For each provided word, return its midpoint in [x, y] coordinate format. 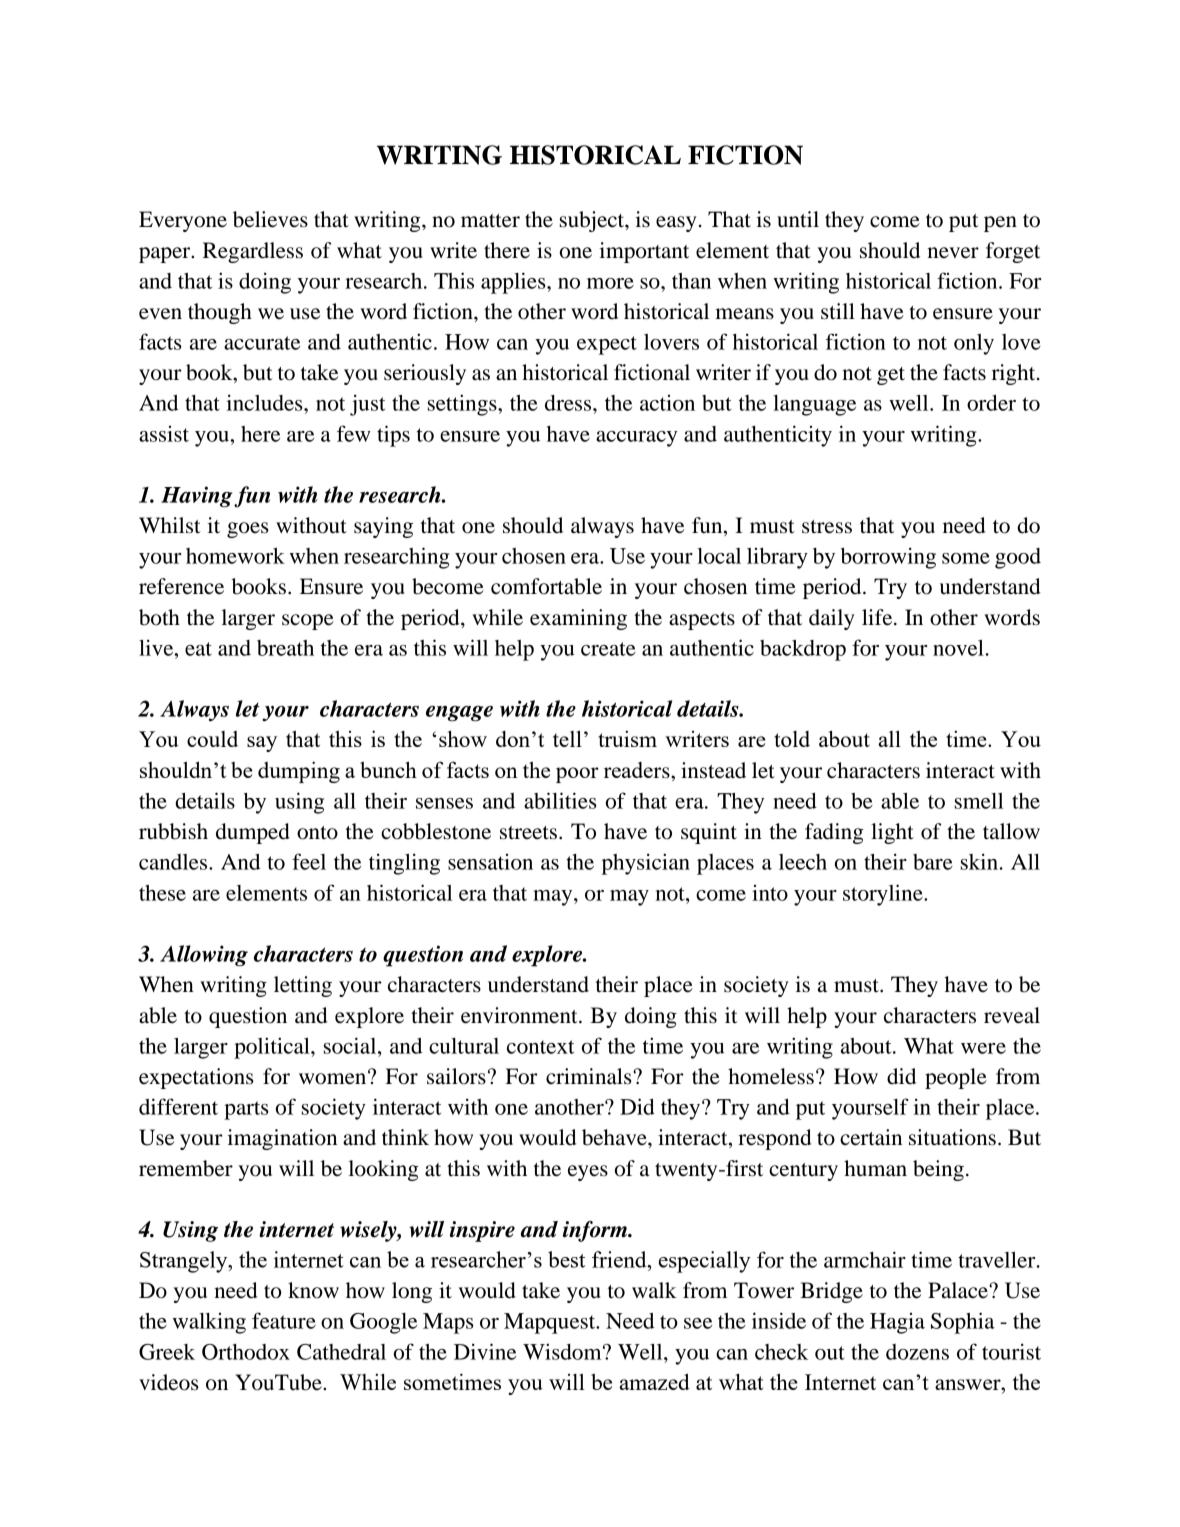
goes [248, 530]
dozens [917, 1352]
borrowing [888, 558]
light [892, 833]
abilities [560, 800]
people [956, 1078]
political [273, 1048]
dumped [253, 833]
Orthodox [246, 1352]
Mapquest [551, 1323]
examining [578, 619]
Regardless [253, 252]
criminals [590, 1076]
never [953, 253]
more [610, 283]
